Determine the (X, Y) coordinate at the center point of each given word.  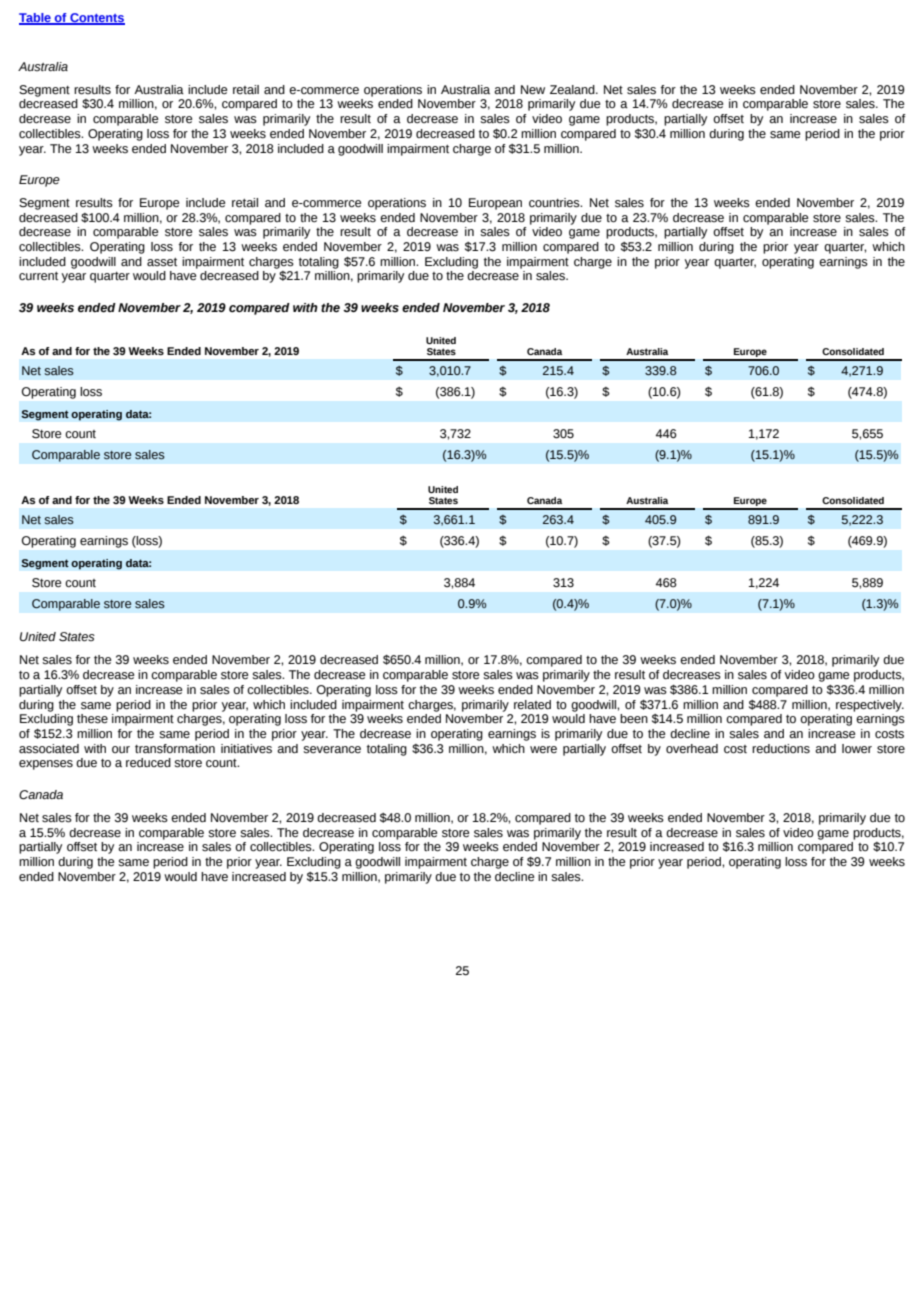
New (533, 90)
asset (162, 262)
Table (36, 19)
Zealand (573, 90)
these (92, 719)
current (38, 276)
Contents (96, 19)
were (543, 749)
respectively (870, 706)
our (121, 750)
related (532, 705)
